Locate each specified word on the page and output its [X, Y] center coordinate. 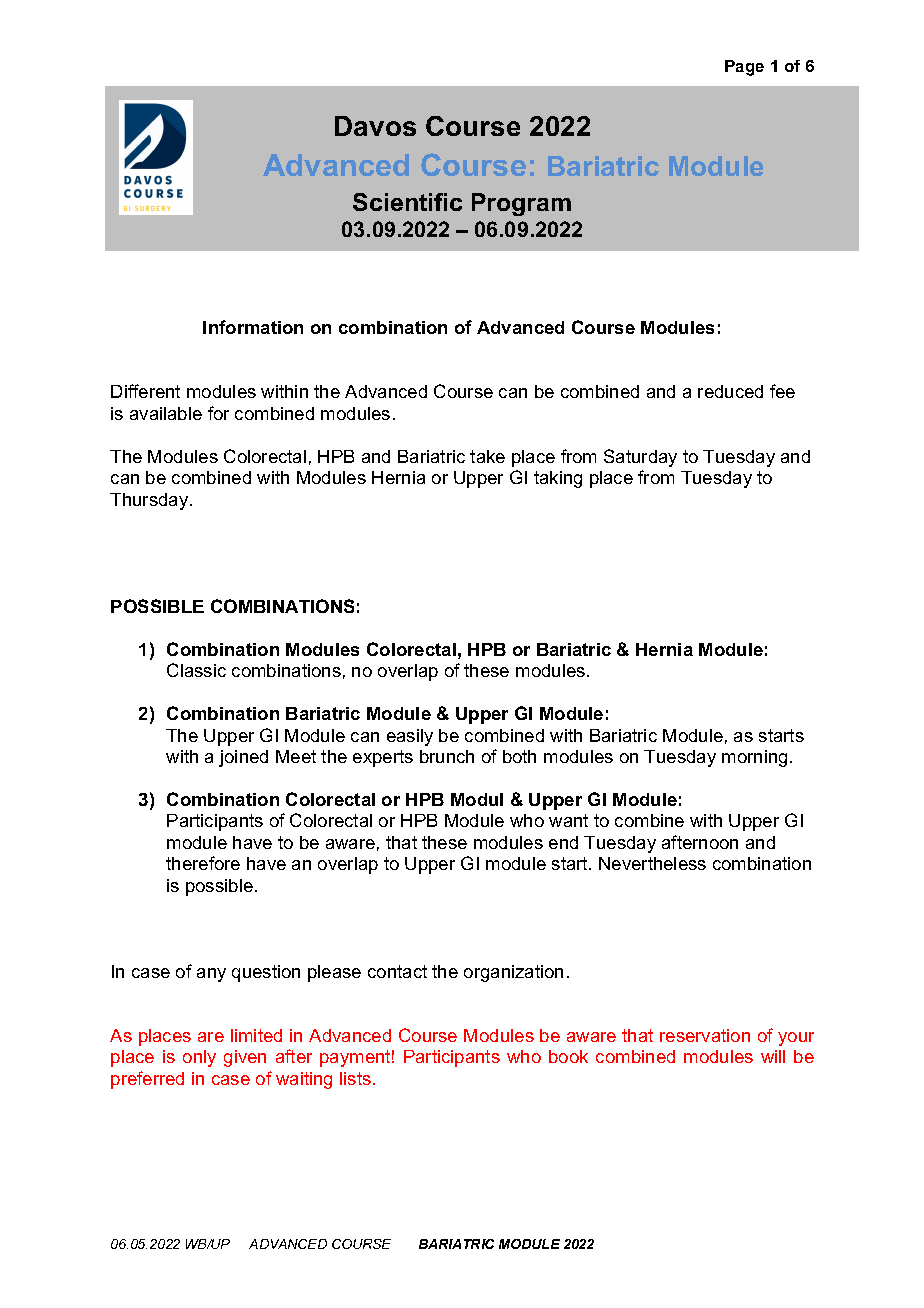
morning [754, 758]
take [487, 456]
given [245, 1058]
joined [243, 758]
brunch [447, 756]
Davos [375, 126]
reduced [730, 391]
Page [744, 68]
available [166, 413]
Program [521, 204]
